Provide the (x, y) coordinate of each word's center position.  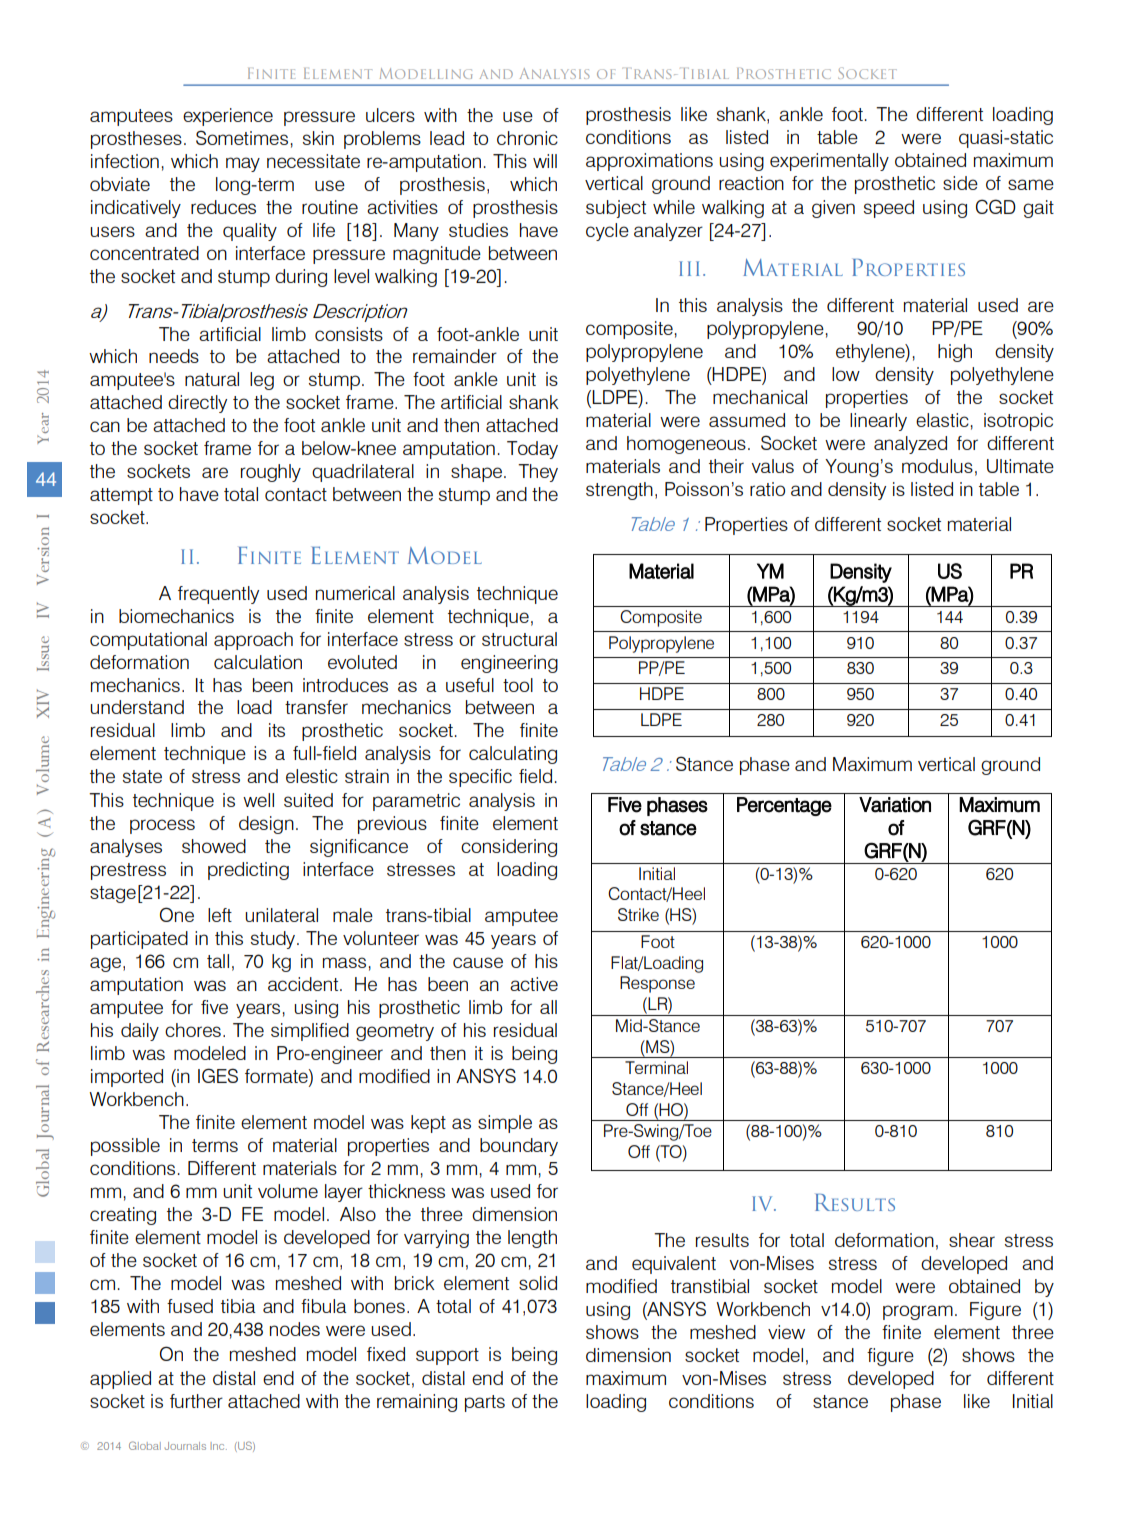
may (243, 164)
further (196, 1401)
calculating (513, 755)
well (258, 800)
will (545, 161)
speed (889, 209)
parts (485, 1403)
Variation (895, 805)
